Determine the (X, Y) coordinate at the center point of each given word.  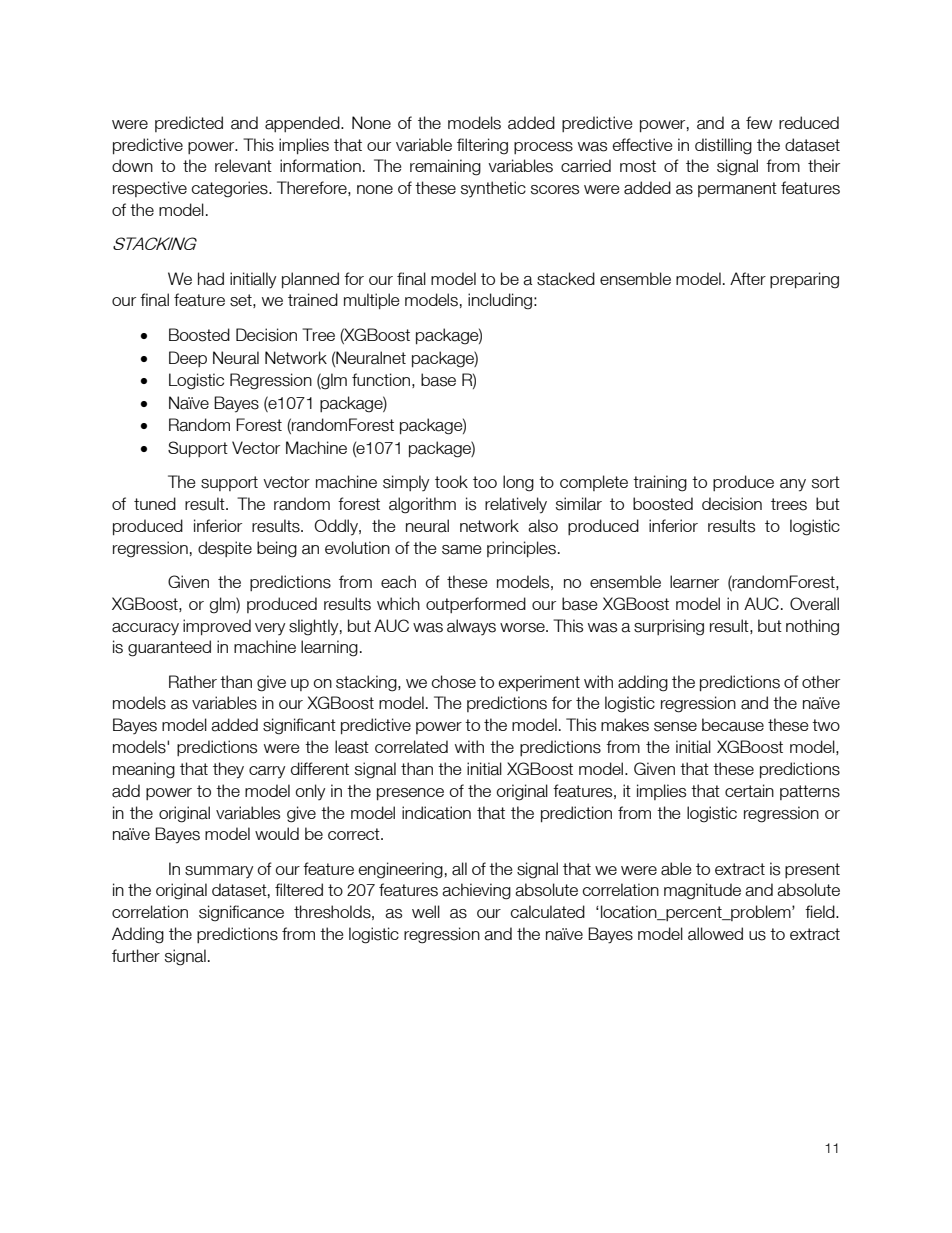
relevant (243, 166)
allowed (715, 934)
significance (241, 913)
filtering (482, 146)
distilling (723, 146)
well (426, 911)
